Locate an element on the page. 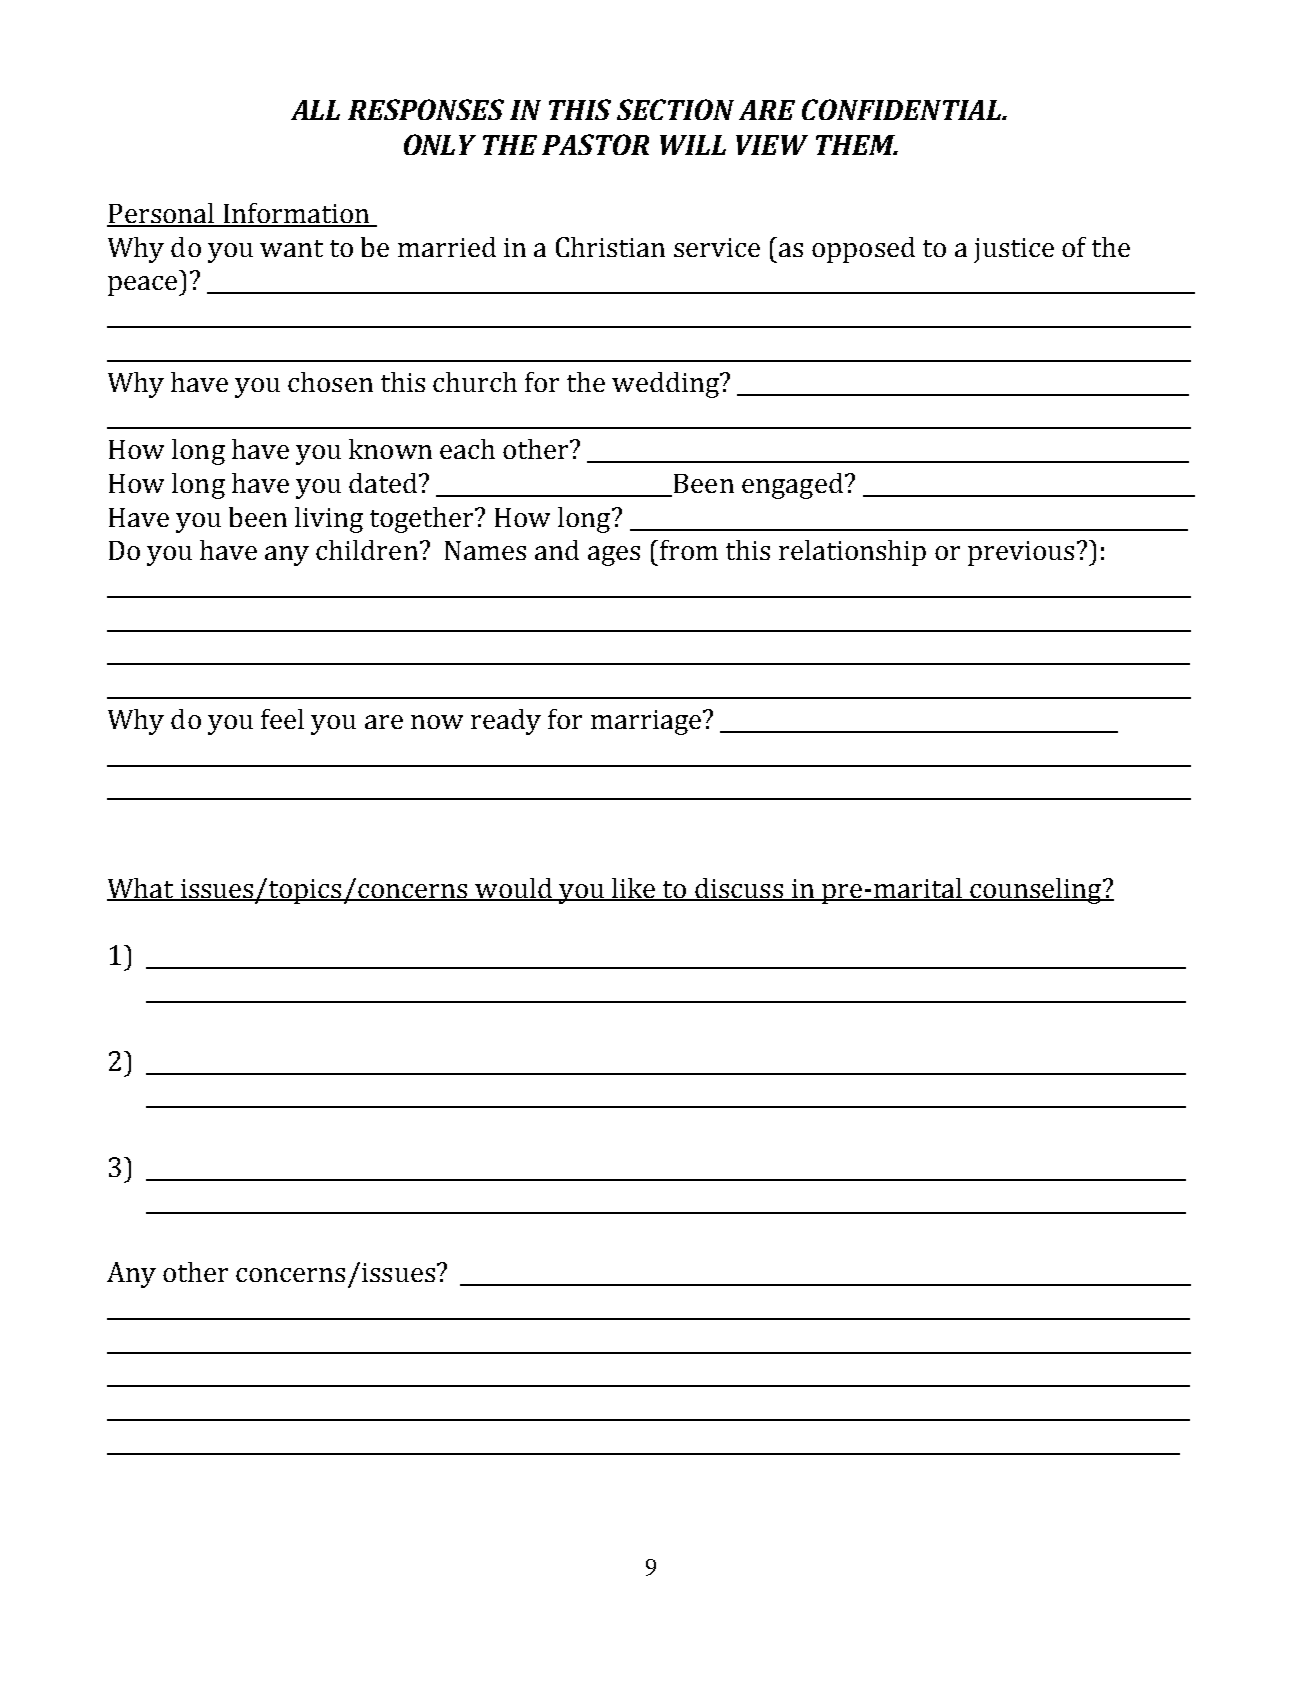 Image resolution: width=1302 pixels, height=1686 pixels. What is located at coordinates (141, 889).
